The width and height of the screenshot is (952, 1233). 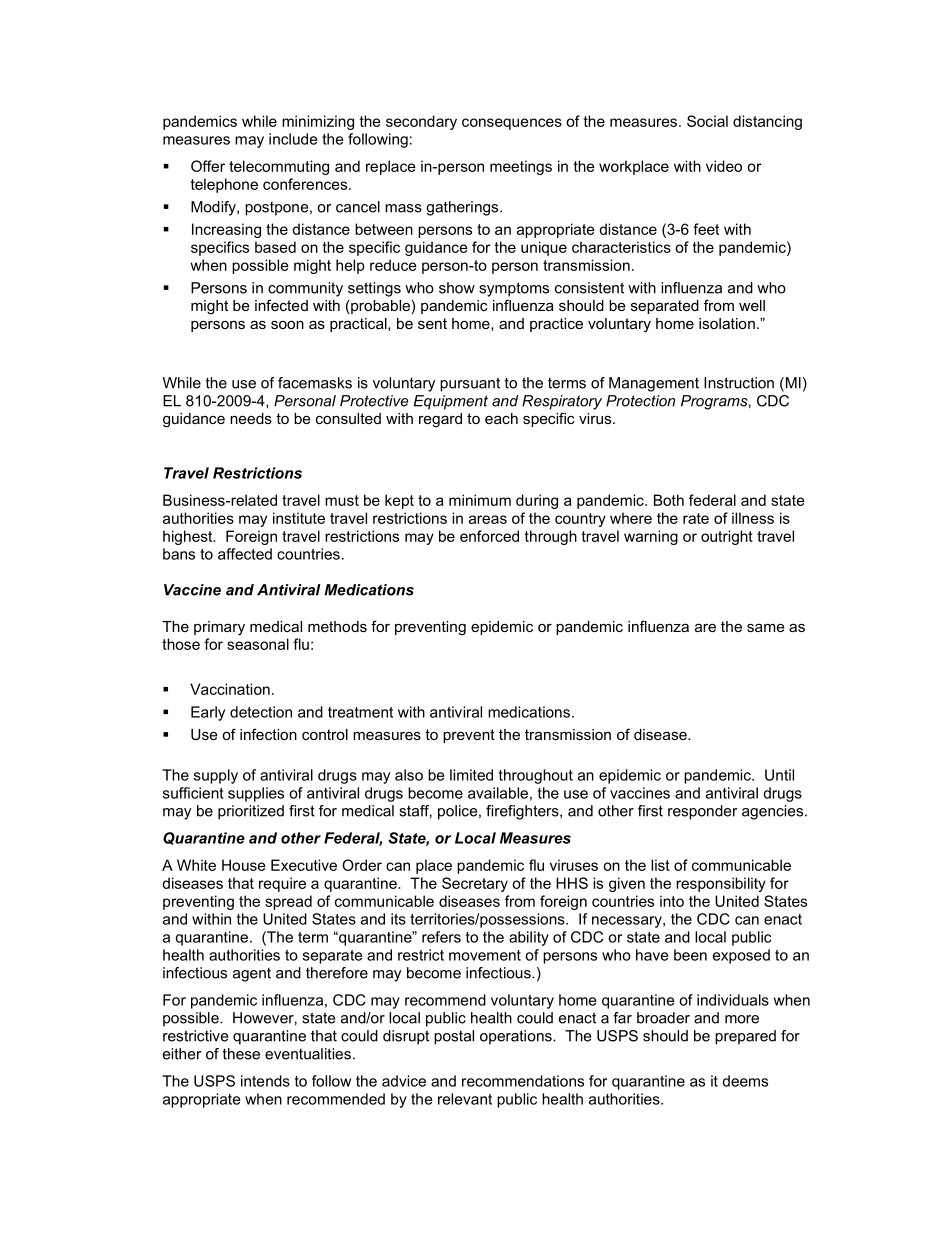 I want to click on deems, so click(x=745, y=1081).
